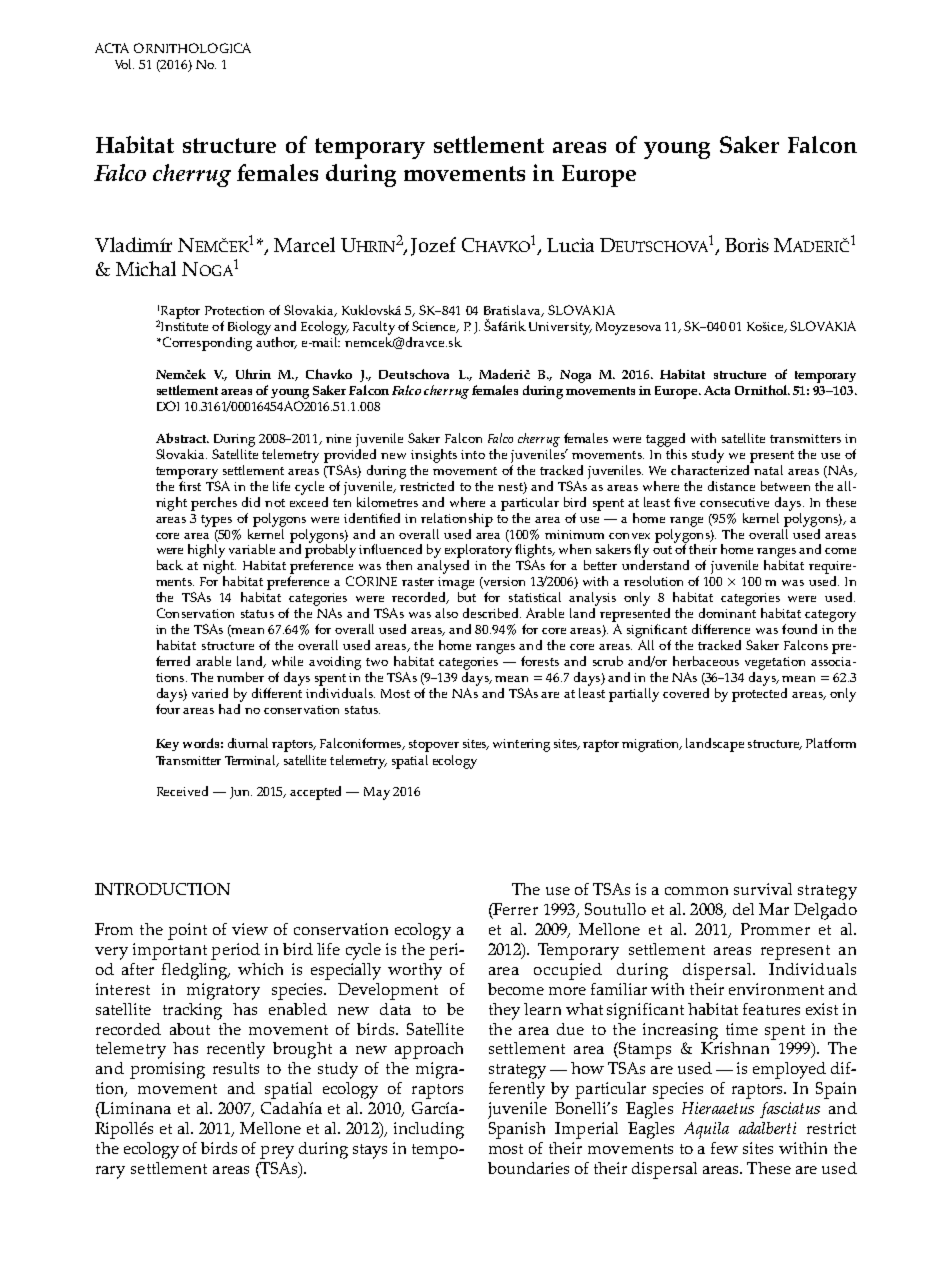 This image has width=952, height=1286. Describe the element at coordinates (277, 1152) in the image. I see `prey` at that location.
